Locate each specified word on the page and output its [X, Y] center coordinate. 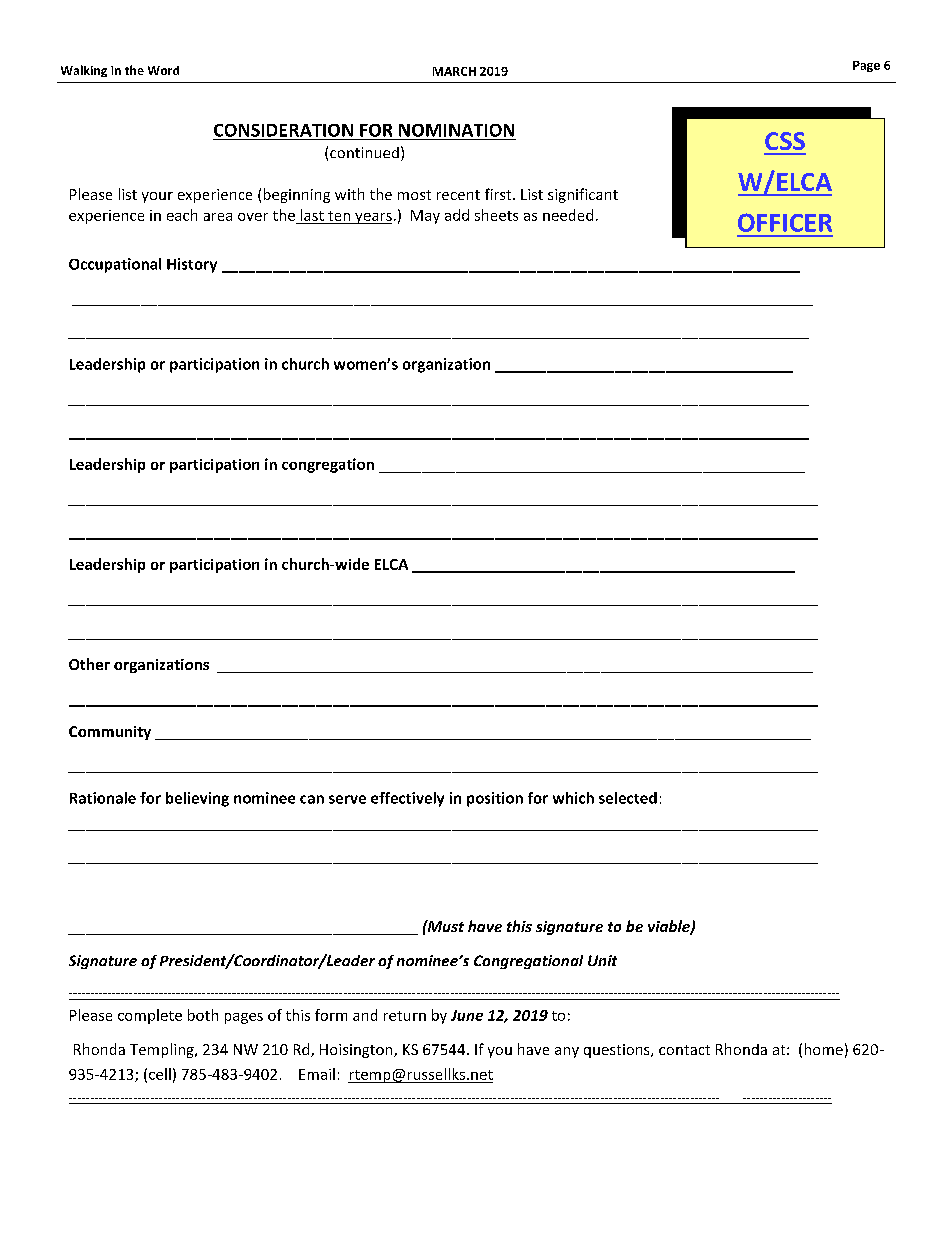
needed [568, 215]
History [192, 265]
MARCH [454, 71]
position [495, 799]
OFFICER [785, 222]
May [425, 217]
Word [163, 70]
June [467, 1015]
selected [628, 798]
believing [197, 799]
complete [150, 1016]
